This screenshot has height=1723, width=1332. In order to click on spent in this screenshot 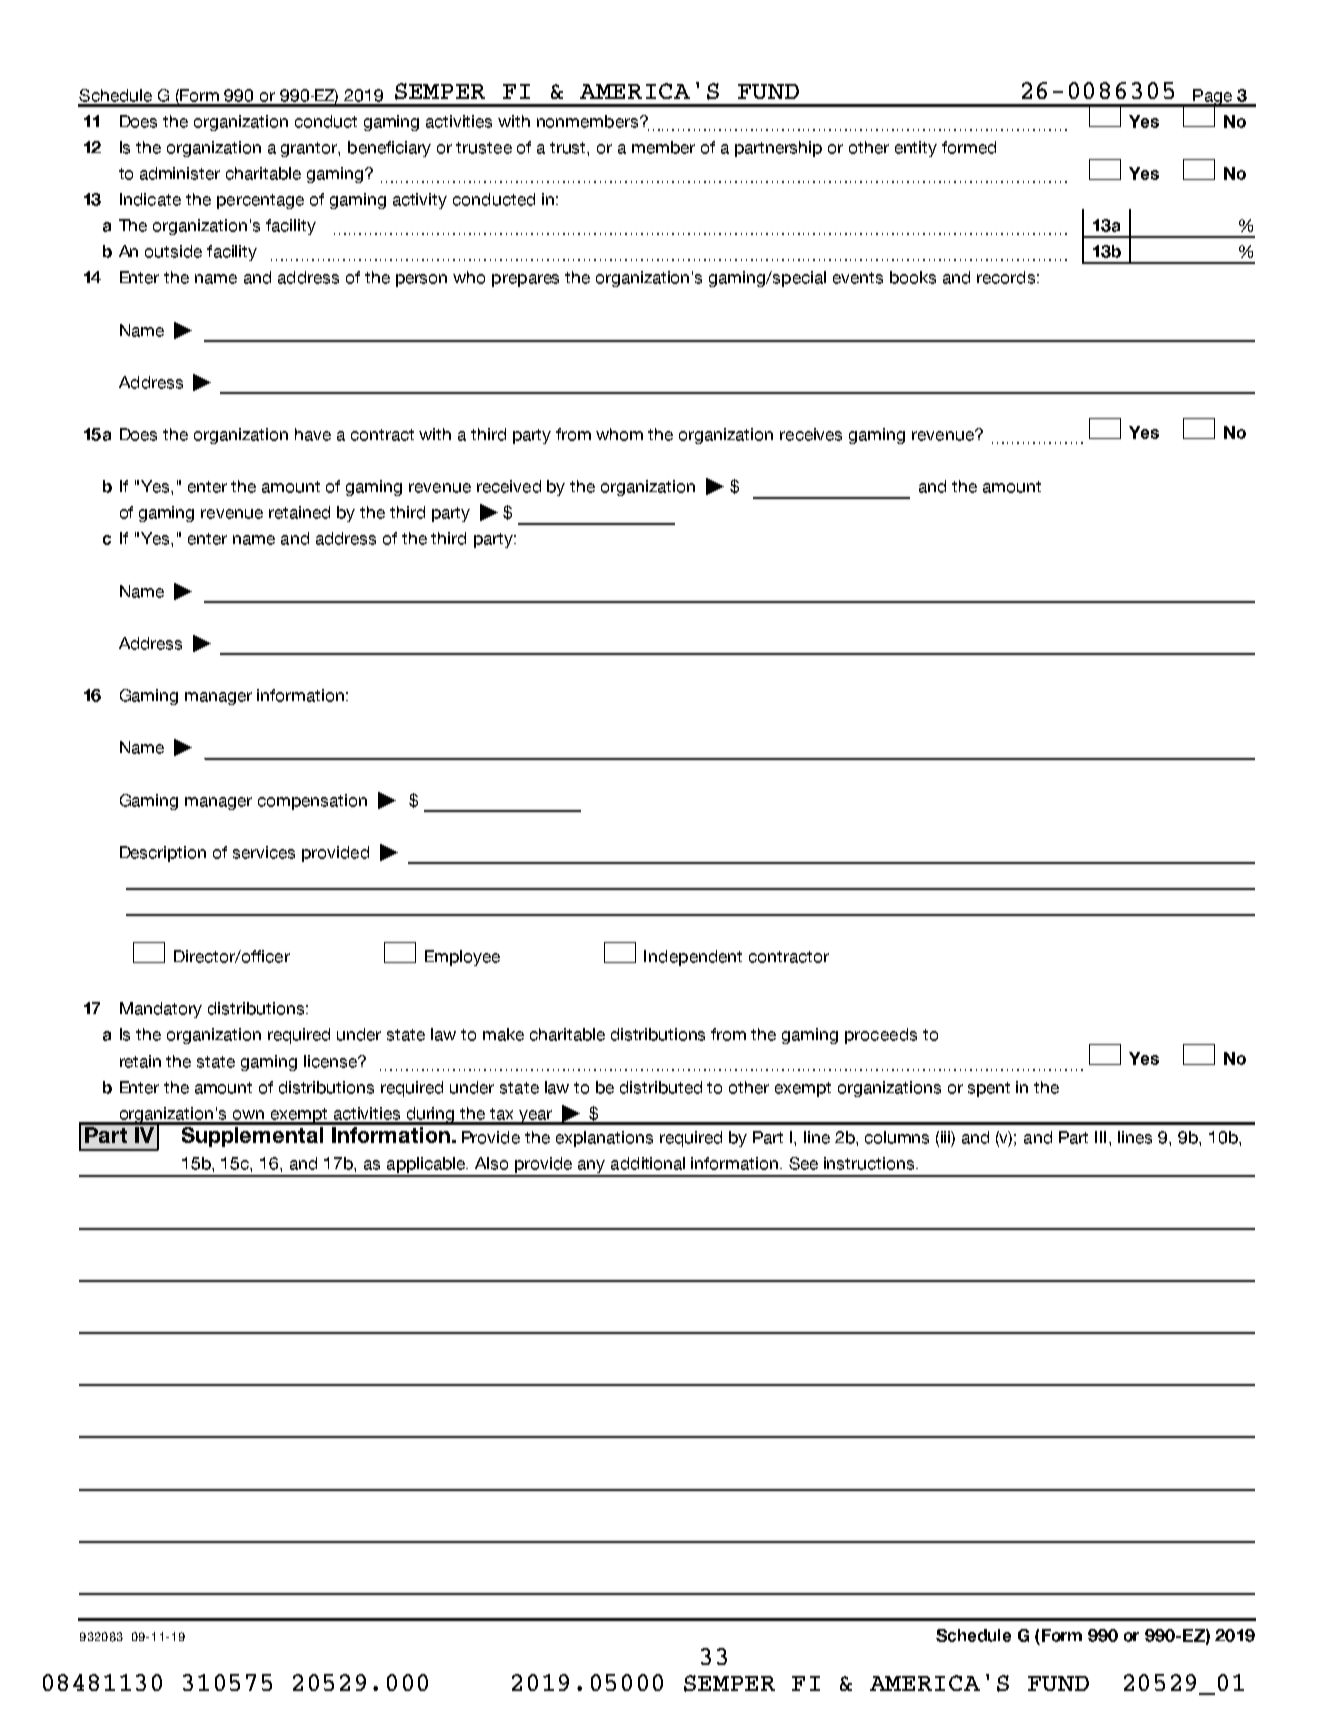, I will do `click(989, 1089)`.
